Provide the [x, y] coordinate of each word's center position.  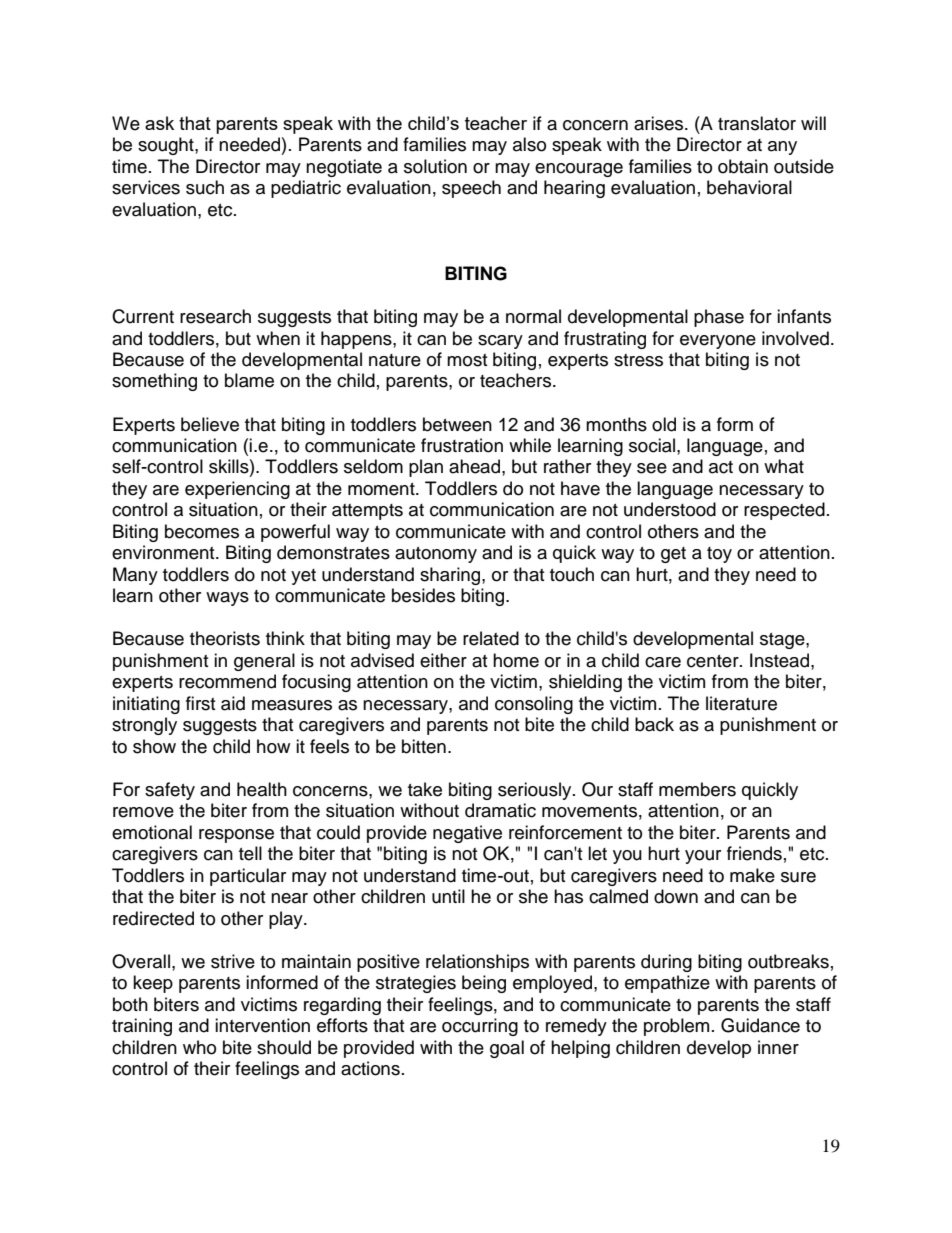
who [199, 1047]
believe [210, 424]
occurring [480, 1027]
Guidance [760, 1025]
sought [167, 146]
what [784, 466]
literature [741, 703]
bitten [424, 746]
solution [435, 166]
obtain [743, 166]
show [154, 746]
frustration [462, 445]
